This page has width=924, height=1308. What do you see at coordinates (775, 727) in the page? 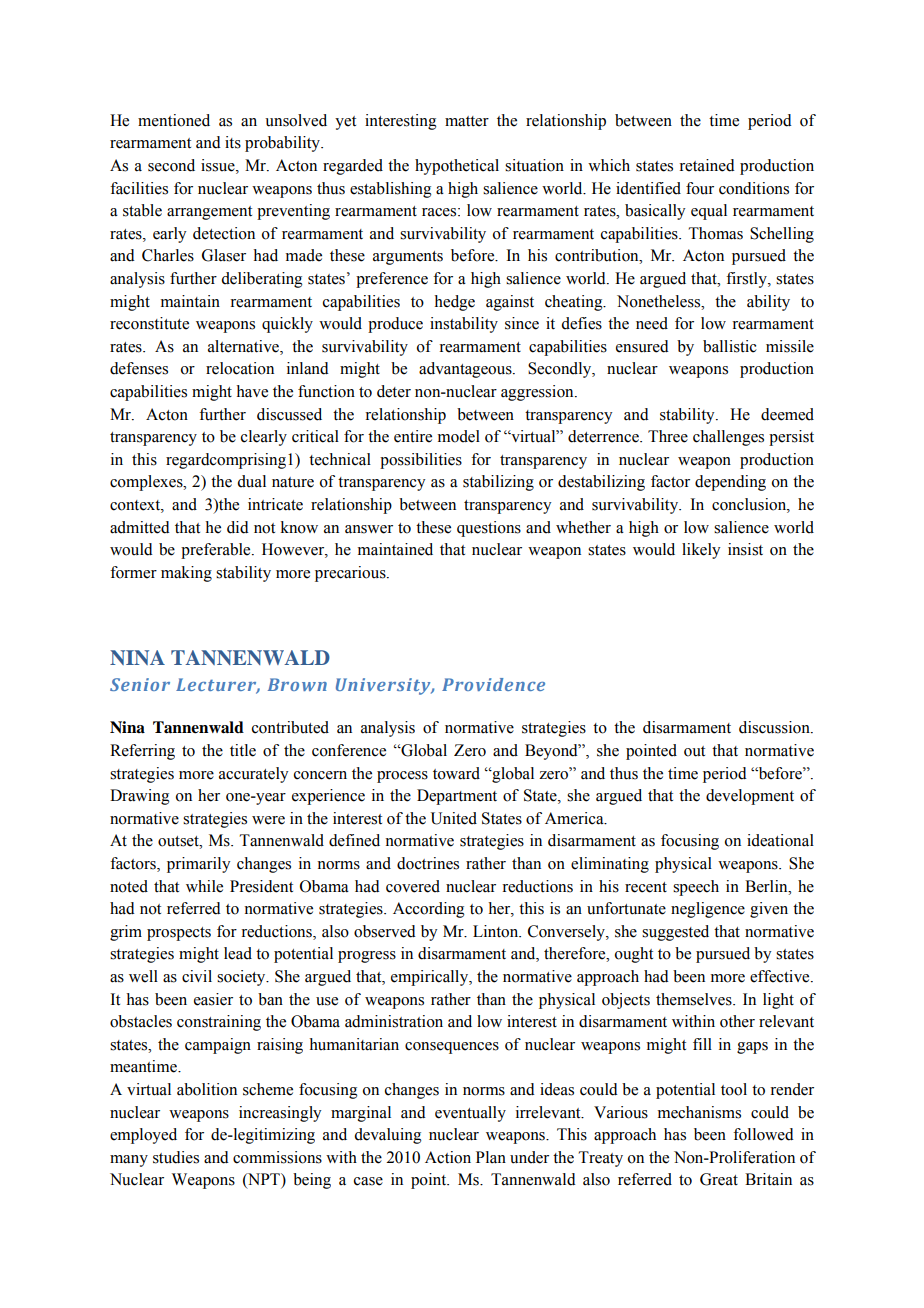
I see `discussion` at bounding box center [775, 727].
